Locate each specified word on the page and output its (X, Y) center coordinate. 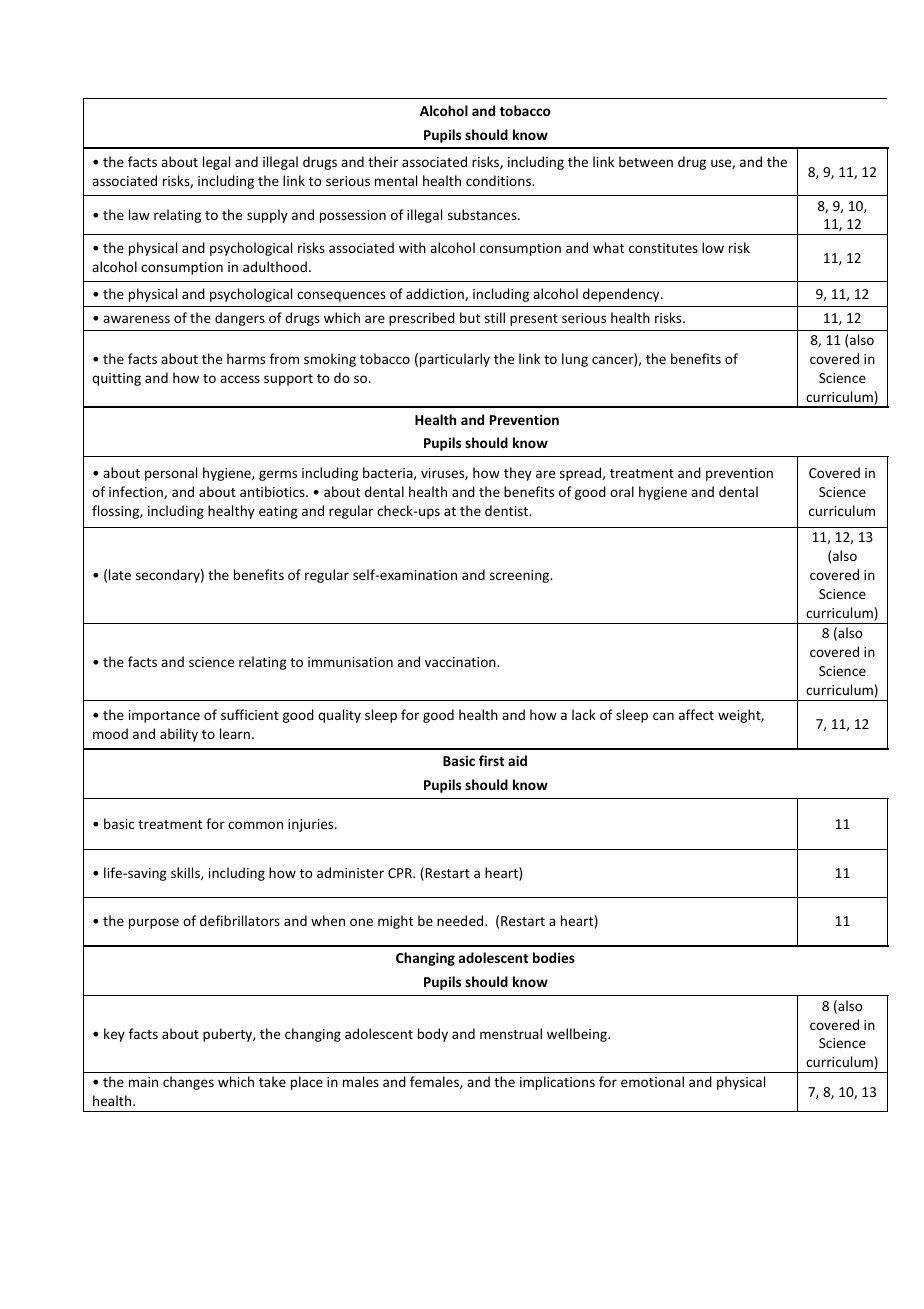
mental (396, 180)
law (139, 214)
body (433, 1035)
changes (188, 1083)
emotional (652, 1081)
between (646, 161)
